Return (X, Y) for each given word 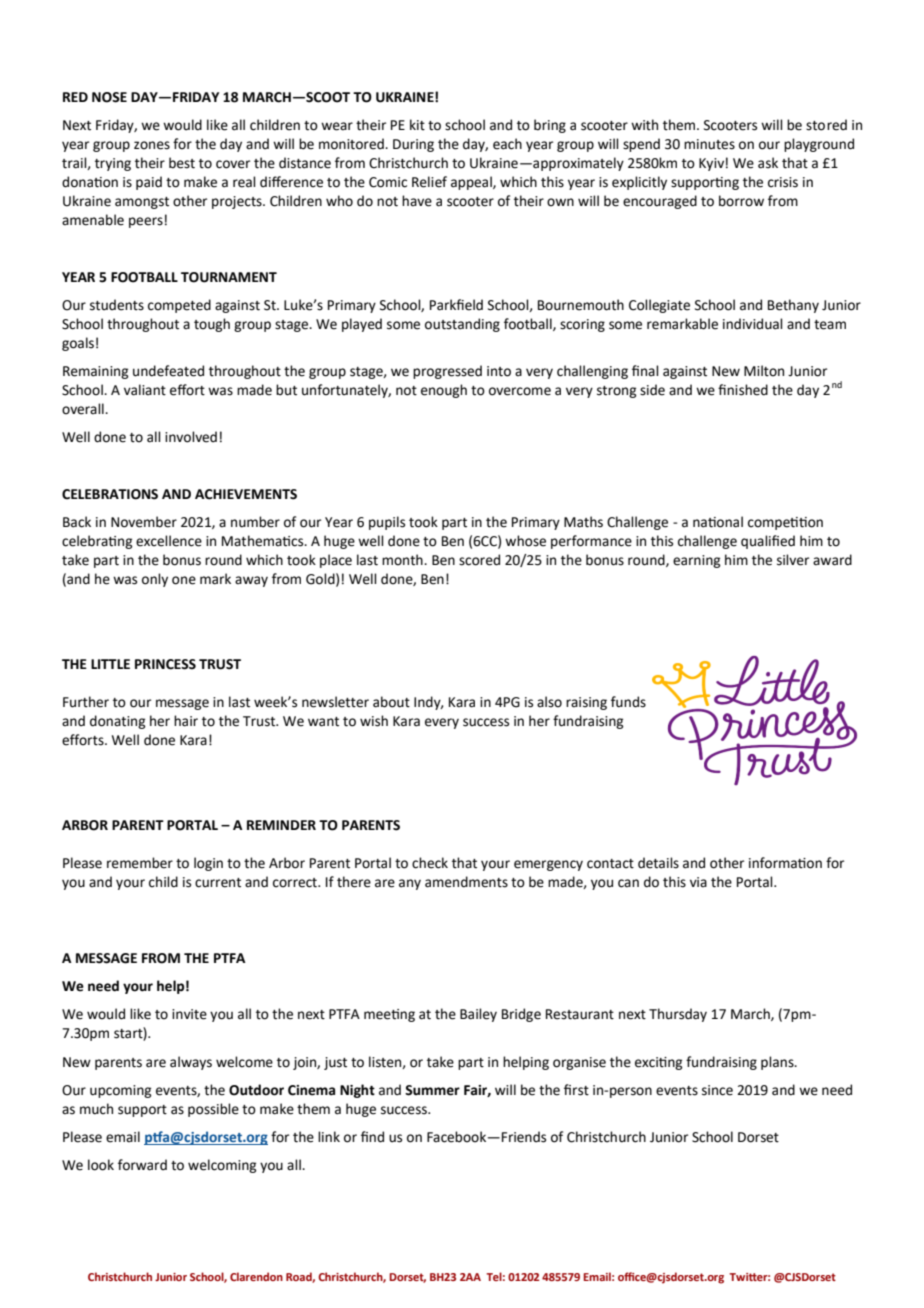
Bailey (478, 1015)
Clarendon (256, 1276)
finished (743, 390)
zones (152, 145)
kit (417, 125)
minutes (709, 144)
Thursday (678, 1015)
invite (189, 1014)
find (372, 1137)
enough (444, 391)
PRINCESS (165, 664)
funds (628, 702)
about (391, 702)
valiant (145, 390)
